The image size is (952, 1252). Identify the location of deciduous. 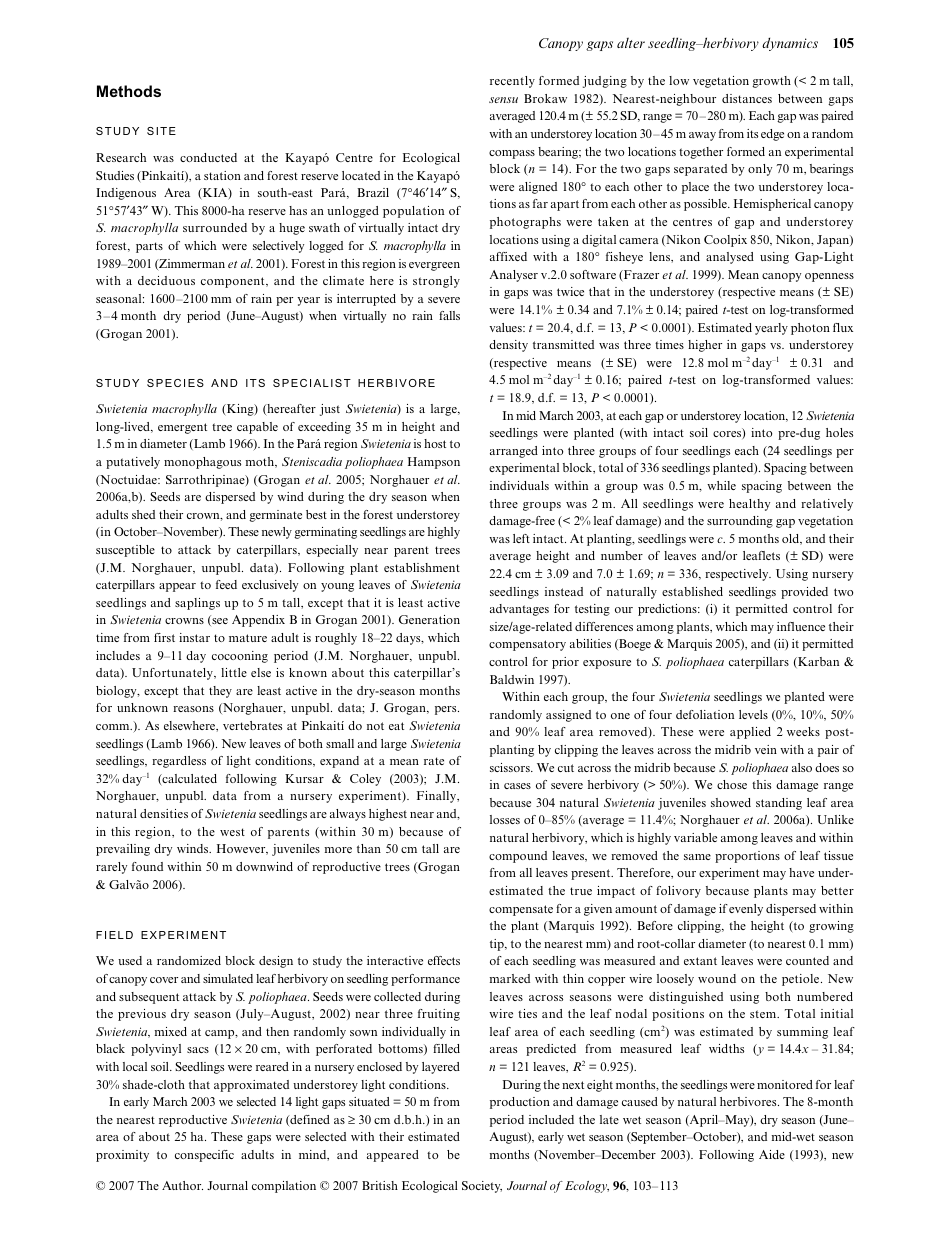
(166, 280).
